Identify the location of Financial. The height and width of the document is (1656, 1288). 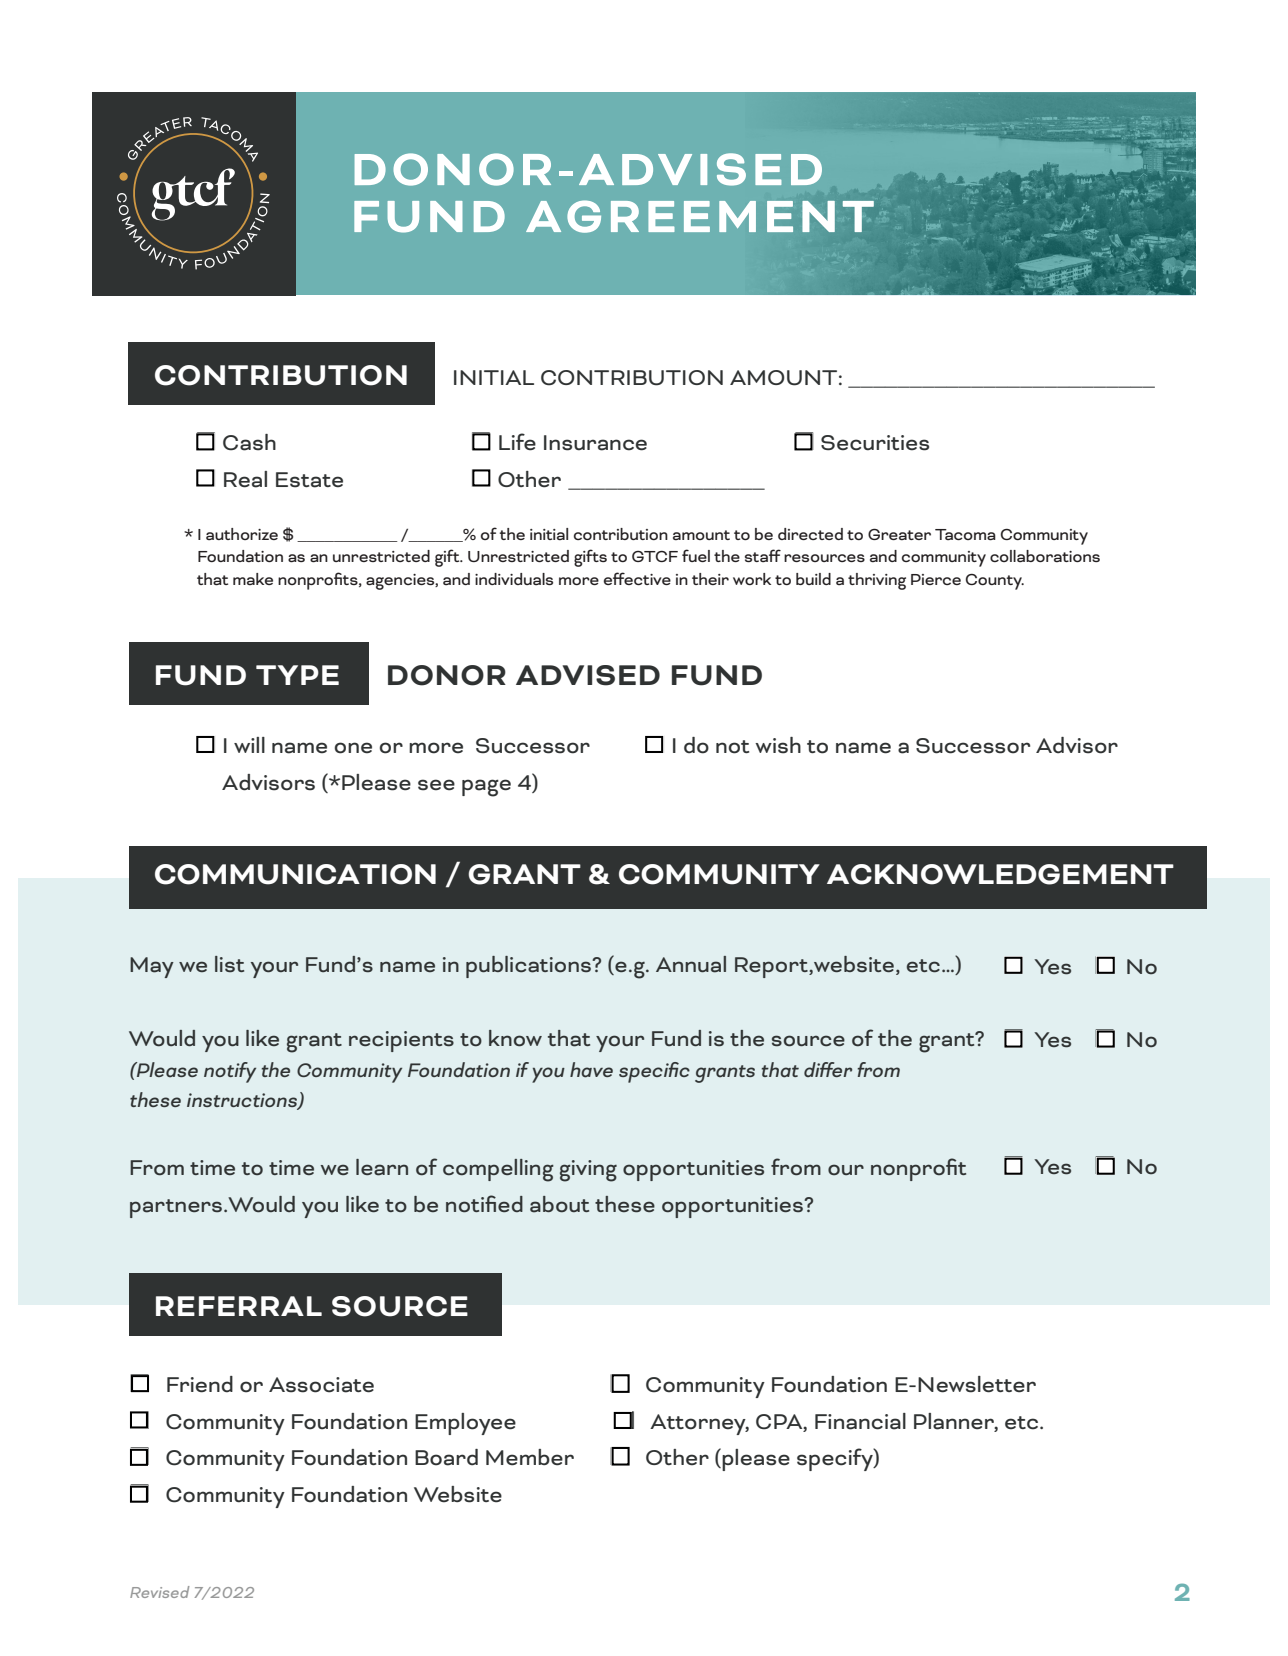
(860, 1421).
